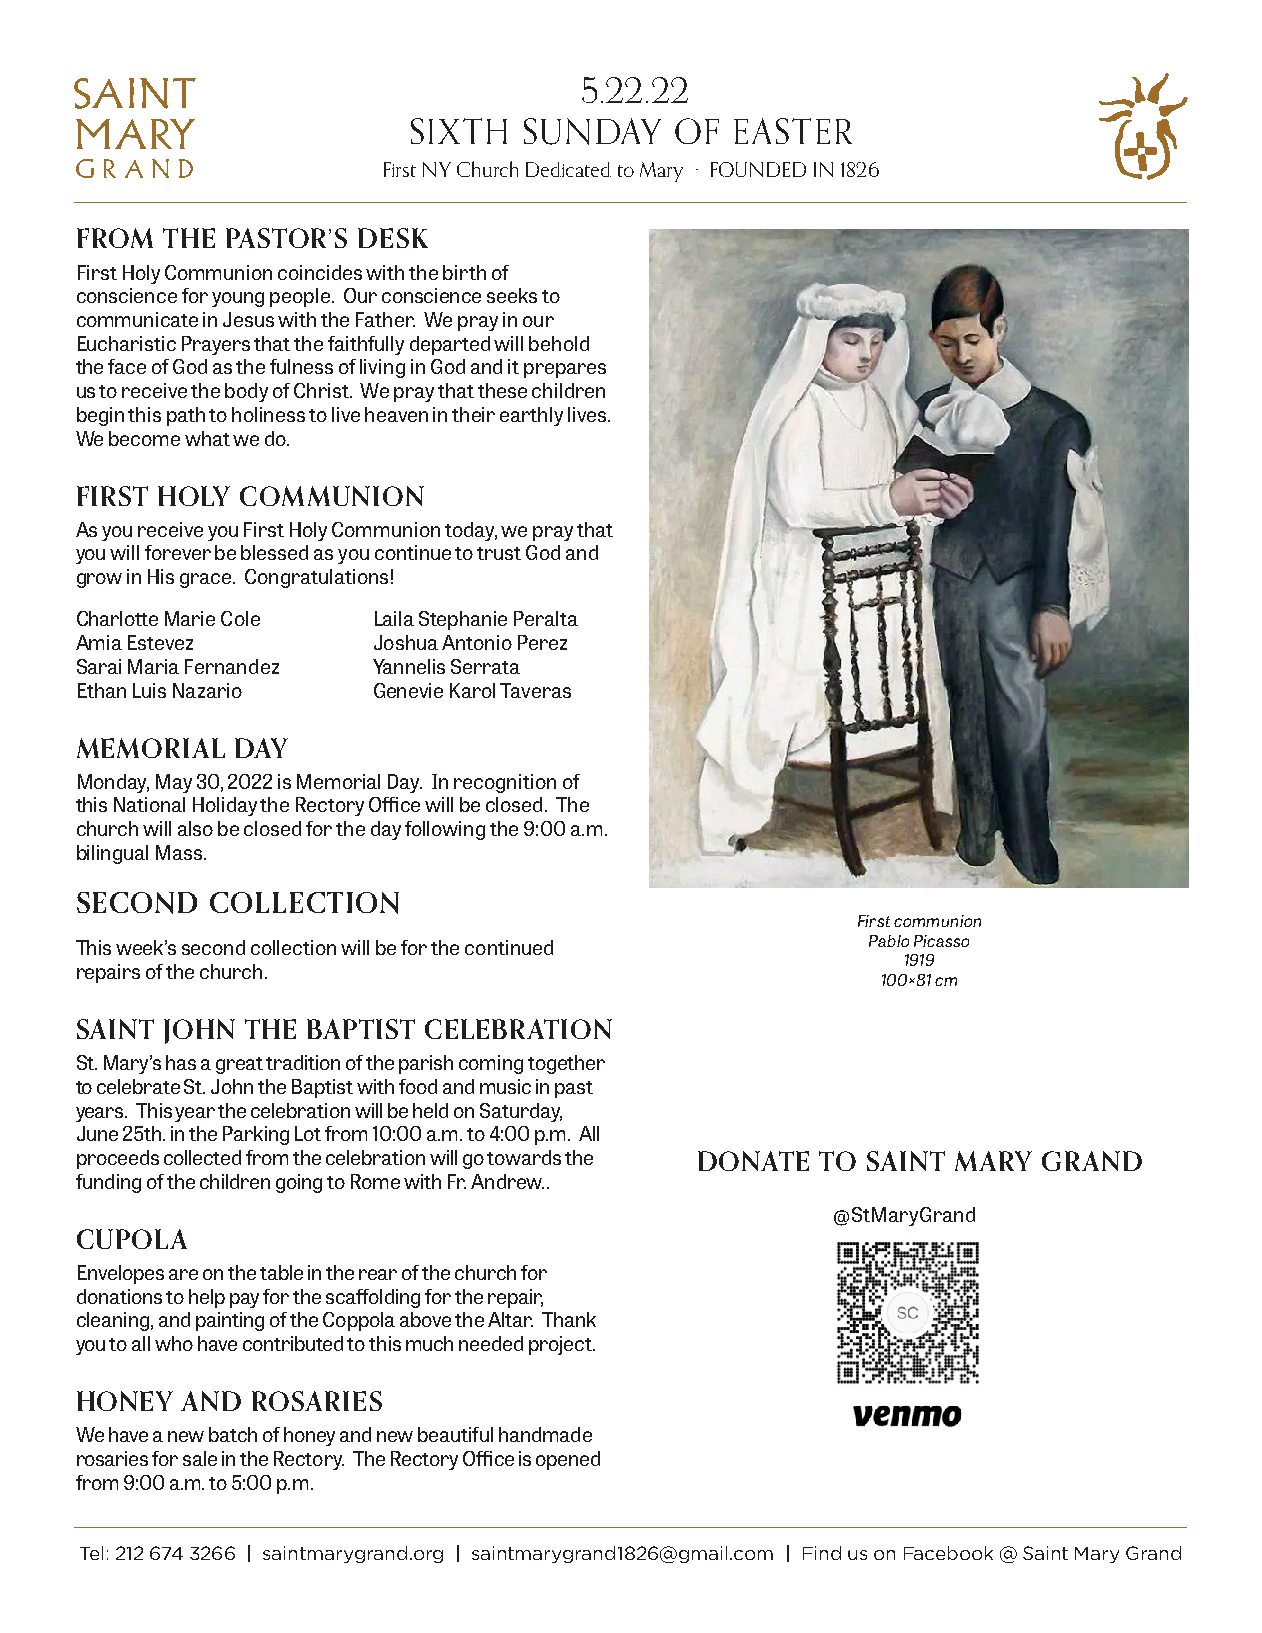 The height and width of the screenshot is (1633, 1262). I want to click on forever, so click(178, 552).
